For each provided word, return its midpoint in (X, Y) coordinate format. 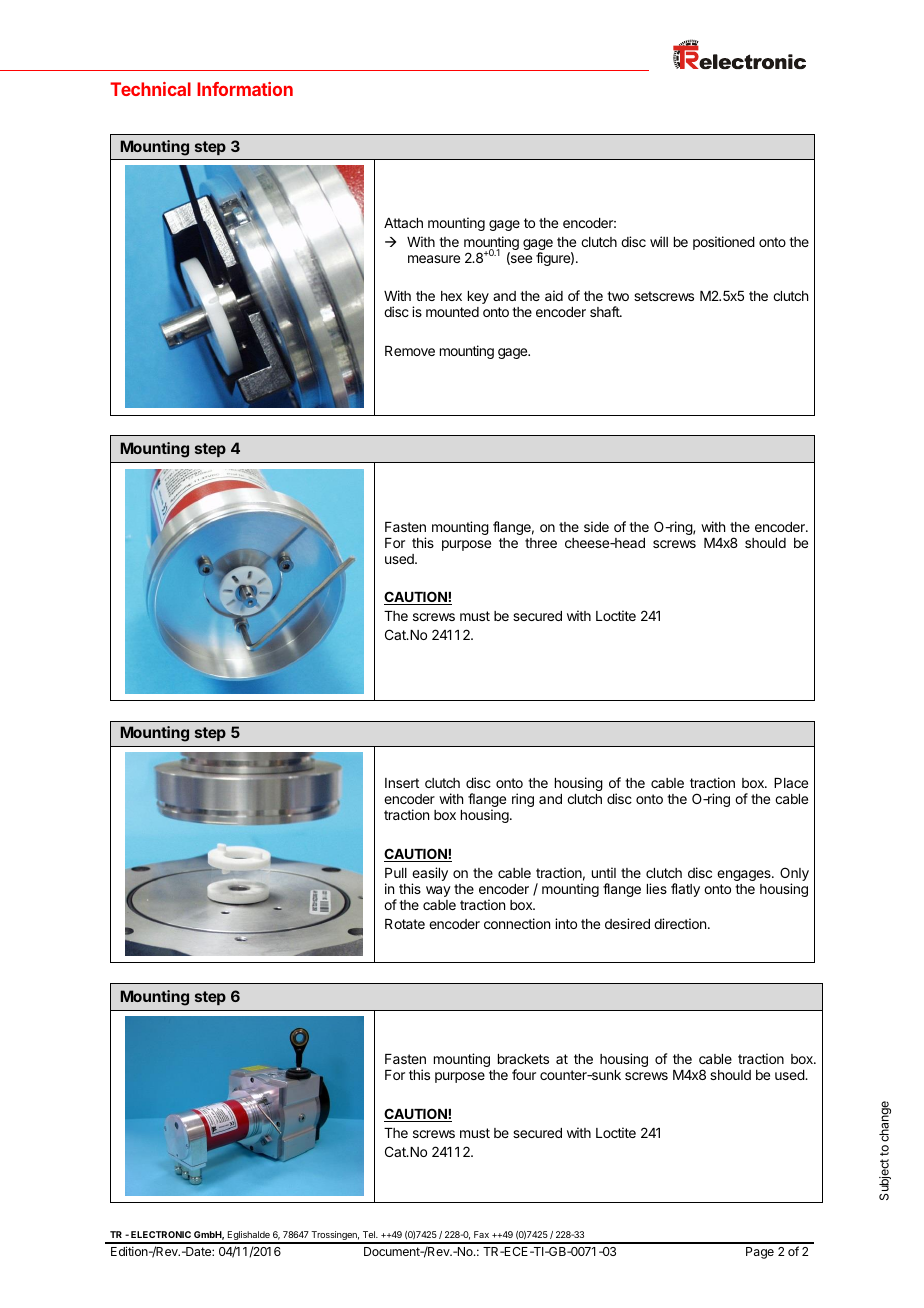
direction (681, 923)
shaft (605, 311)
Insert (402, 783)
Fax (481, 1234)
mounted (452, 312)
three (541, 543)
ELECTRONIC (161, 1234)
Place (791, 783)
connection (517, 923)
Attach (403, 223)
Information (245, 89)
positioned (724, 243)
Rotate (405, 924)
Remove (410, 351)
